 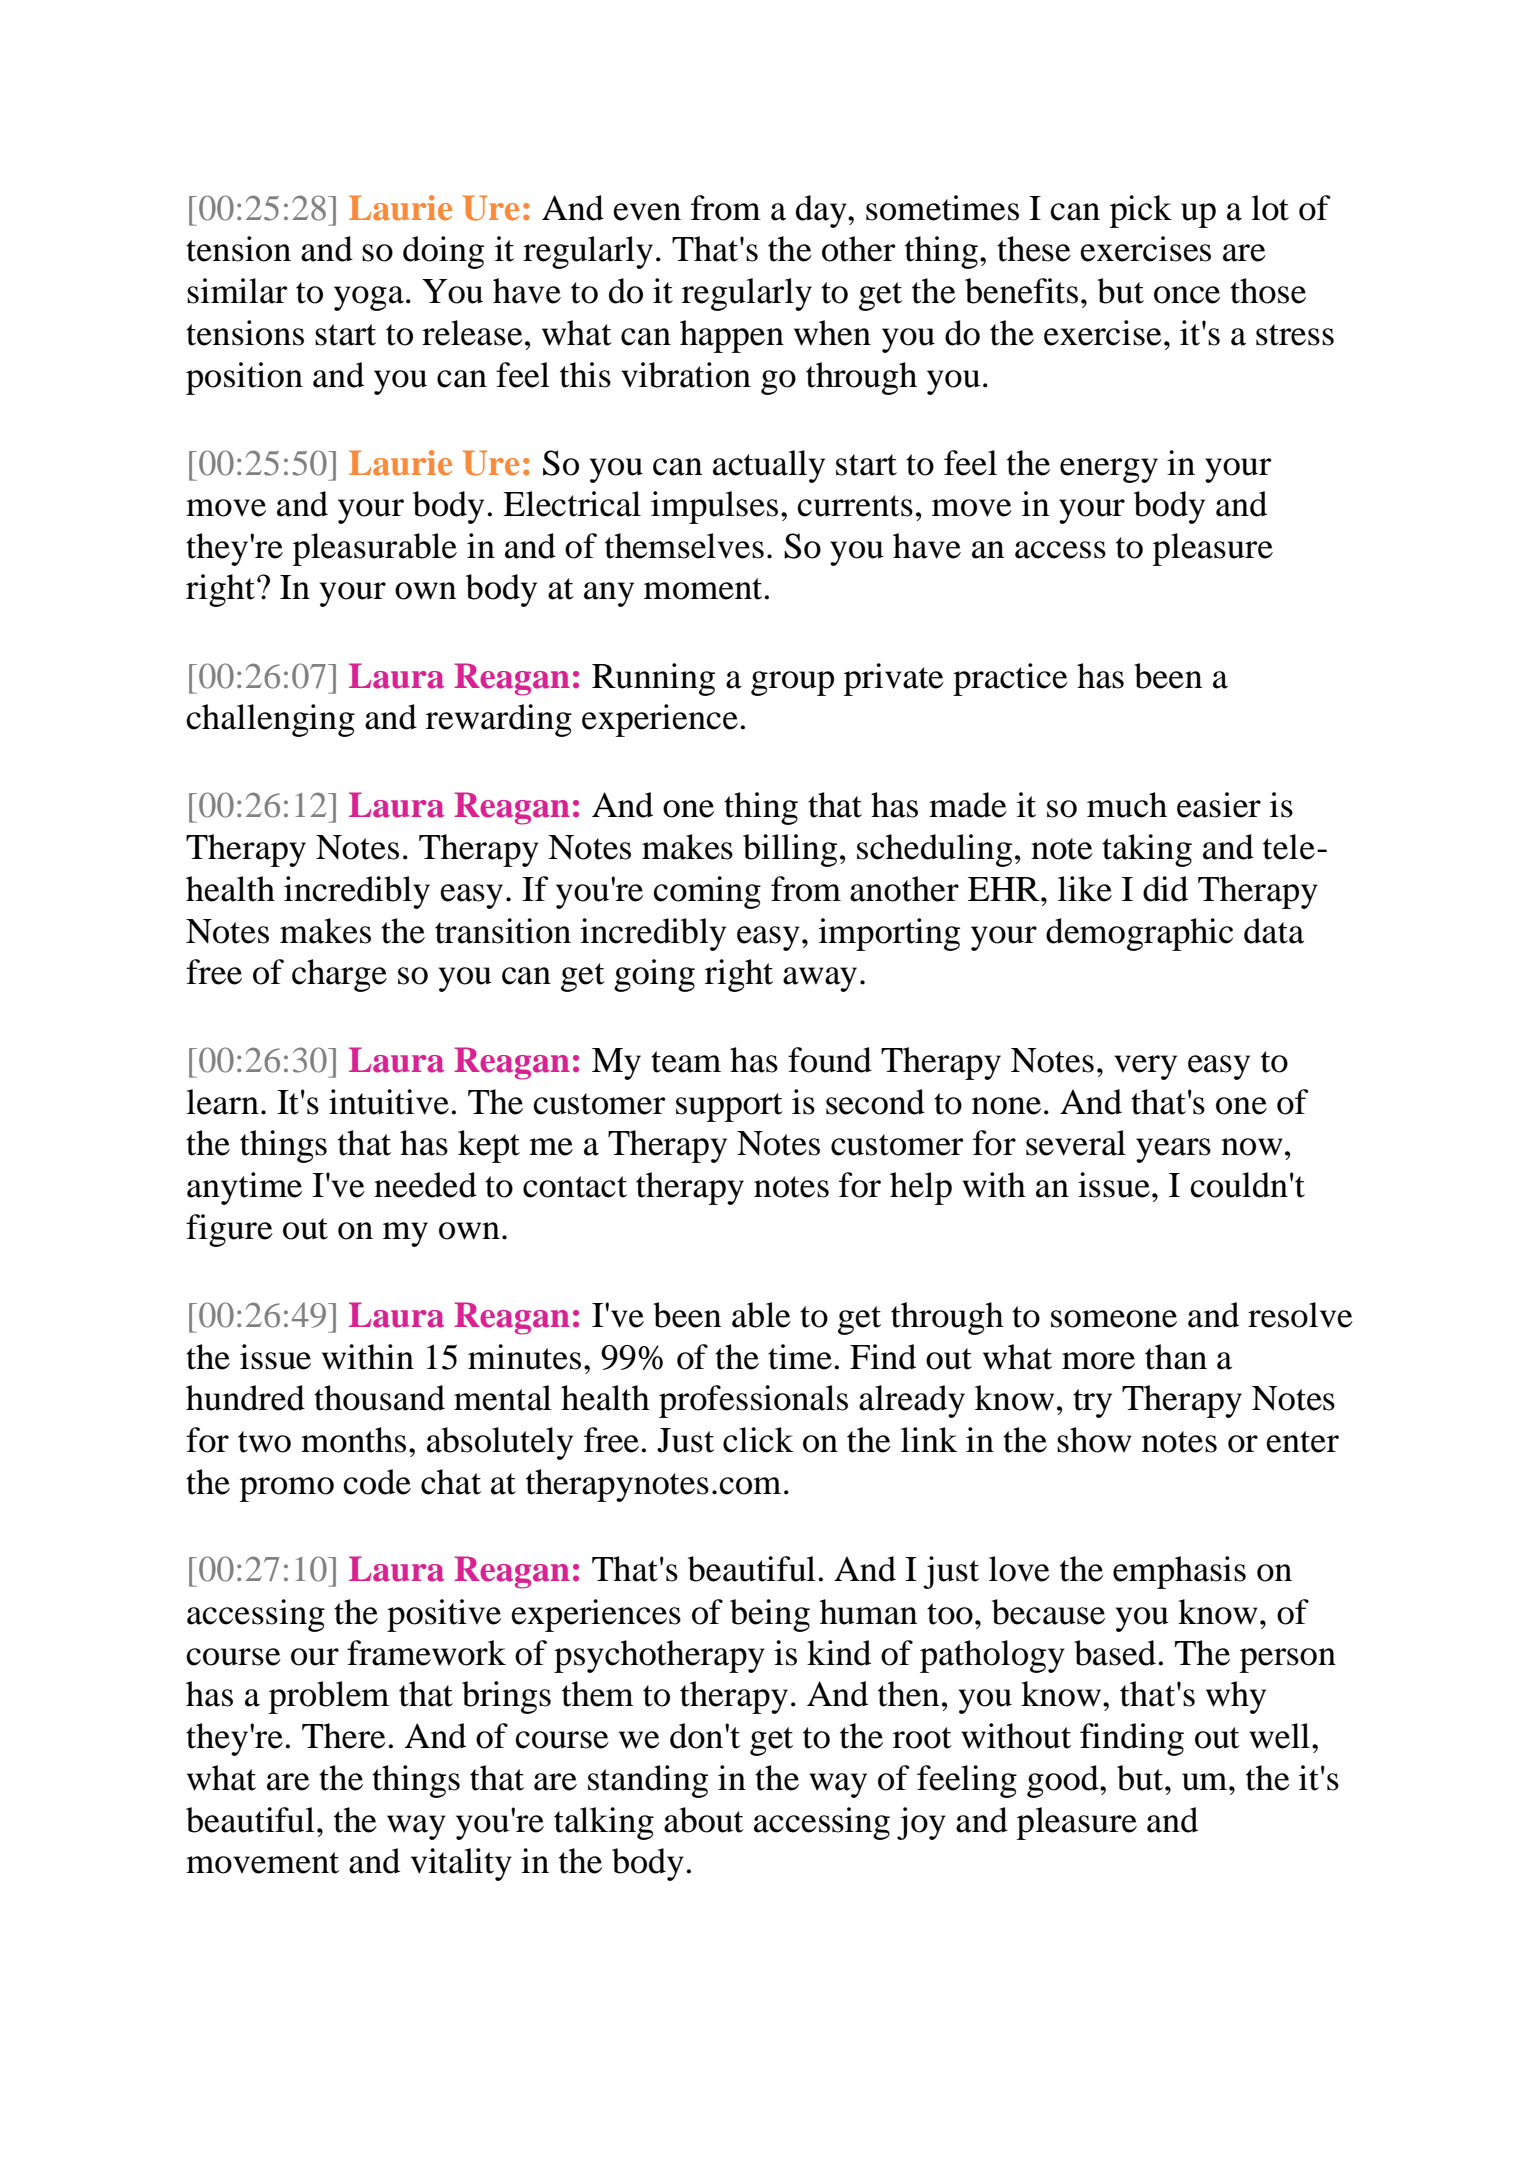 What do you see at coordinates (822, 211) in the document?
I see `day` at bounding box center [822, 211].
